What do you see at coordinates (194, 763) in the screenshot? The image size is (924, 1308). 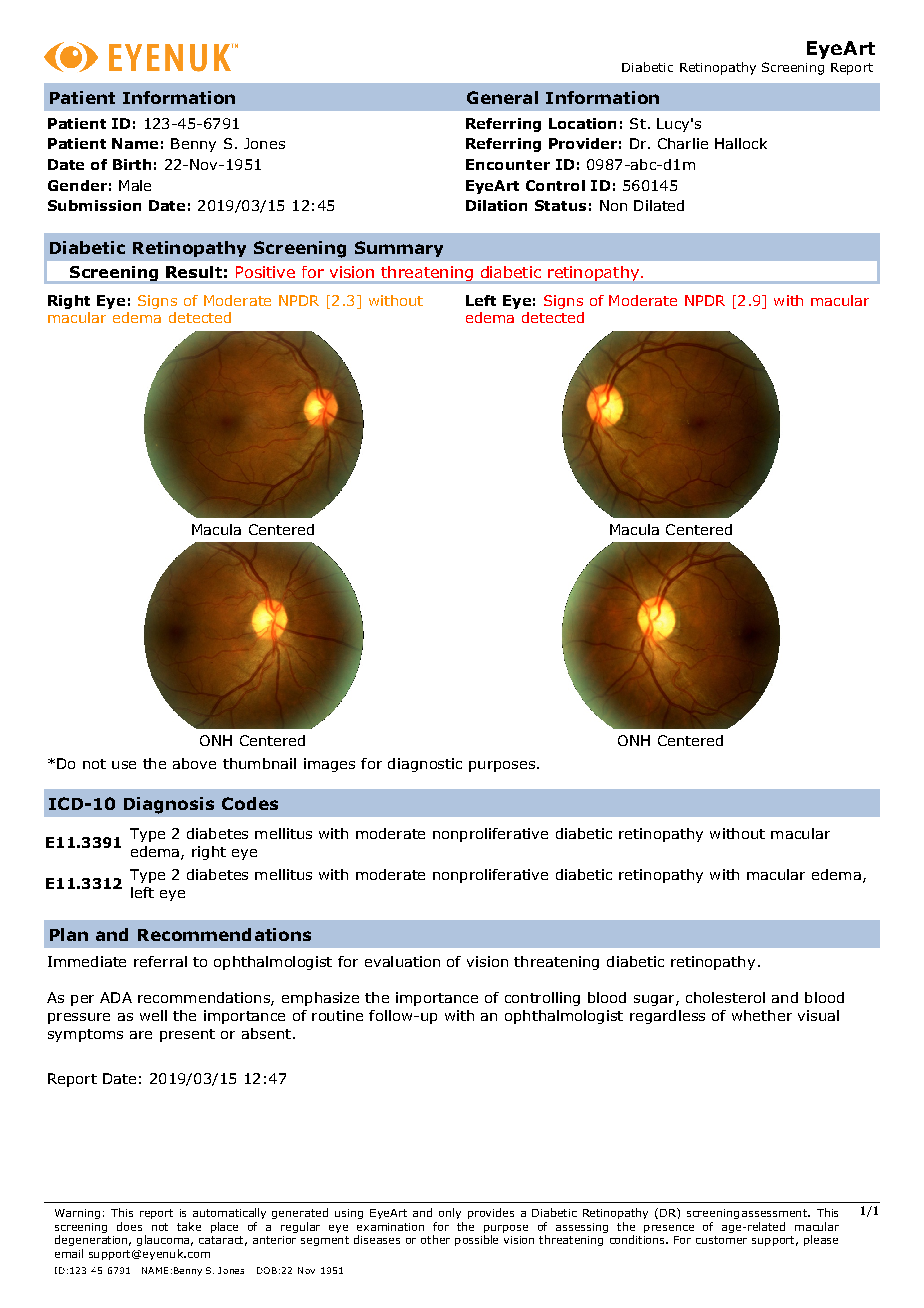 I see `above` at bounding box center [194, 763].
